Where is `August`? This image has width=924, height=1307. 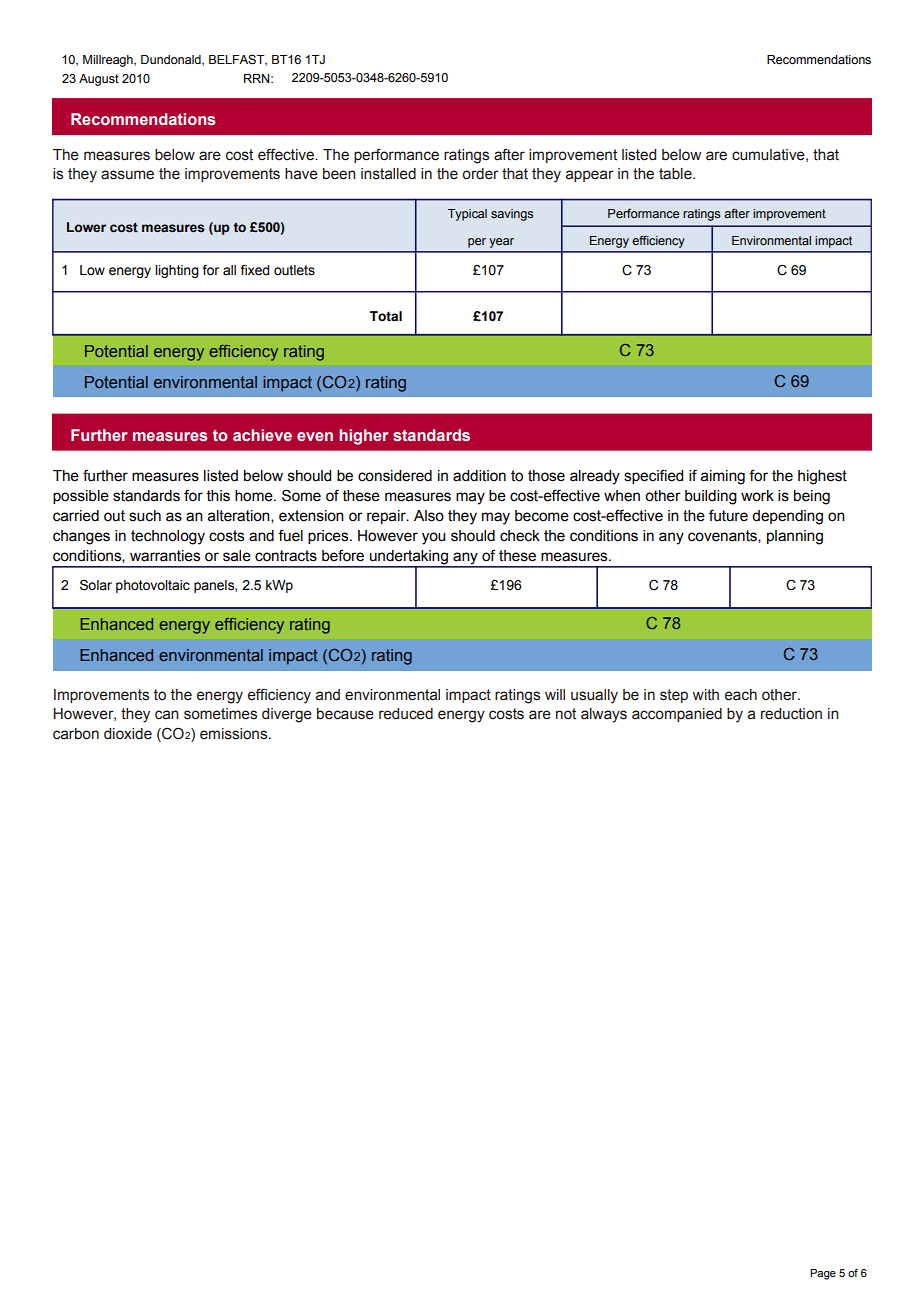
August is located at coordinates (99, 80).
